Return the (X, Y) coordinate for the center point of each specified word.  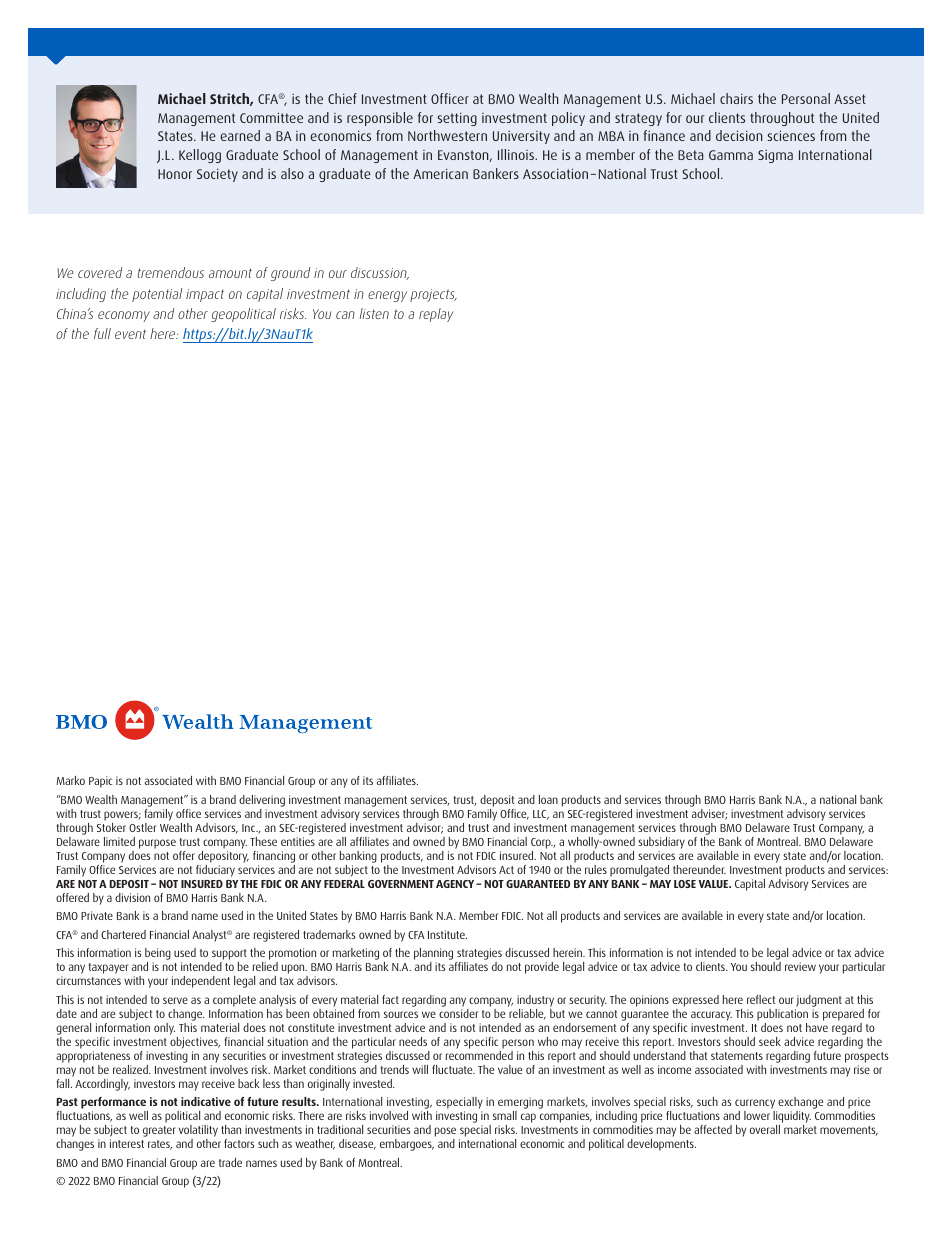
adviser (709, 814)
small (505, 1115)
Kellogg (200, 156)
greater (159, 1131)
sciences (791, 135)
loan (548, 799)
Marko (70, 780)
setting (457, 119)
